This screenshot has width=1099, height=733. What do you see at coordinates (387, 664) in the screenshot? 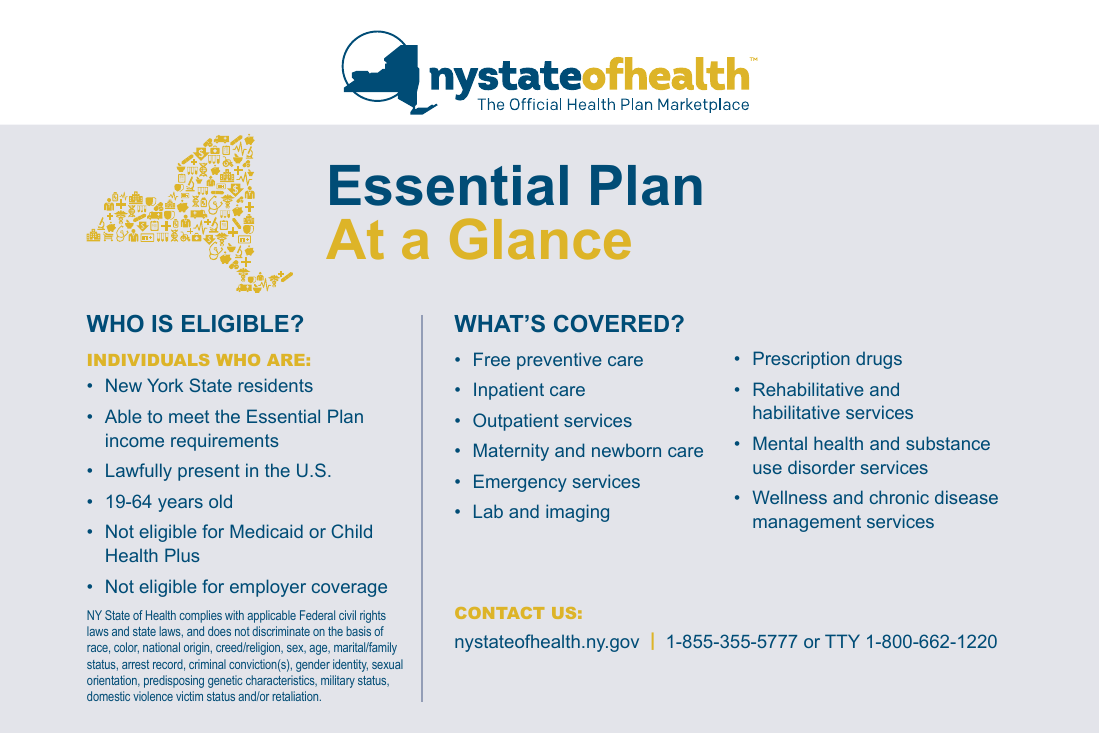
I see `sexual` at bounding box center [387, 664].
